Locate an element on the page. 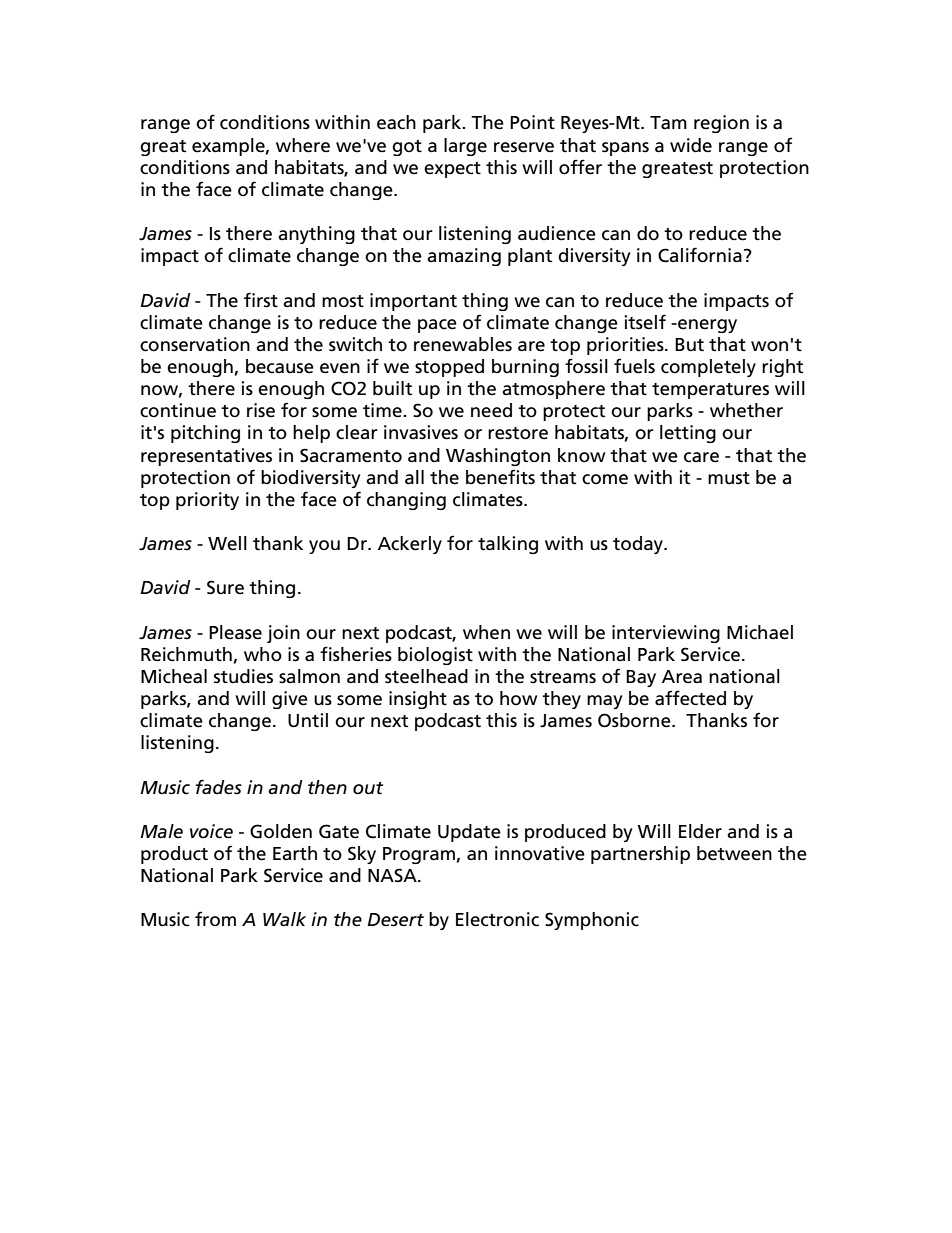 The width and height of the document is (952, 1233). where is located at coordinates (303, 145).
